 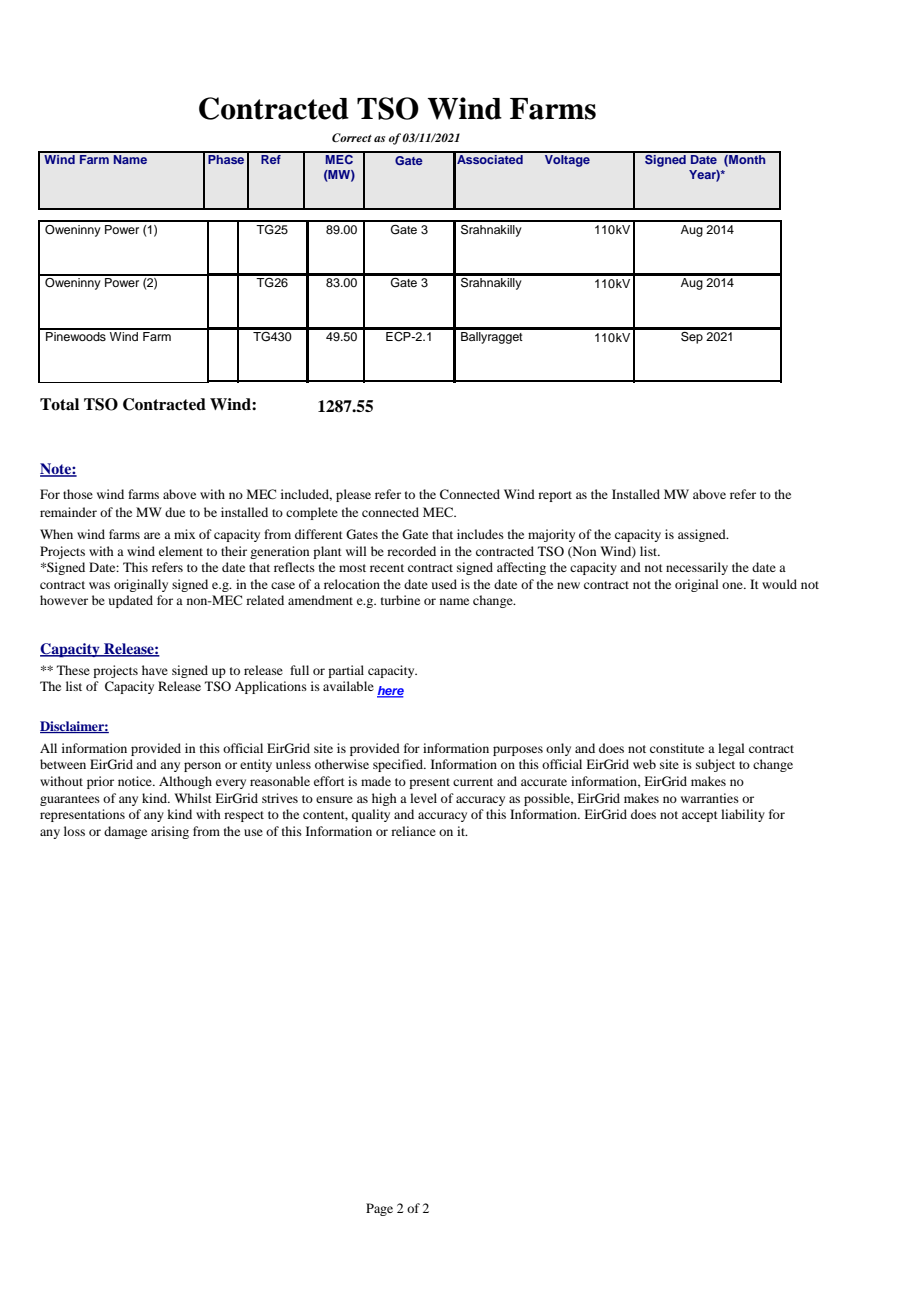 I want to click on Page, so click(x=379, y=1209).
